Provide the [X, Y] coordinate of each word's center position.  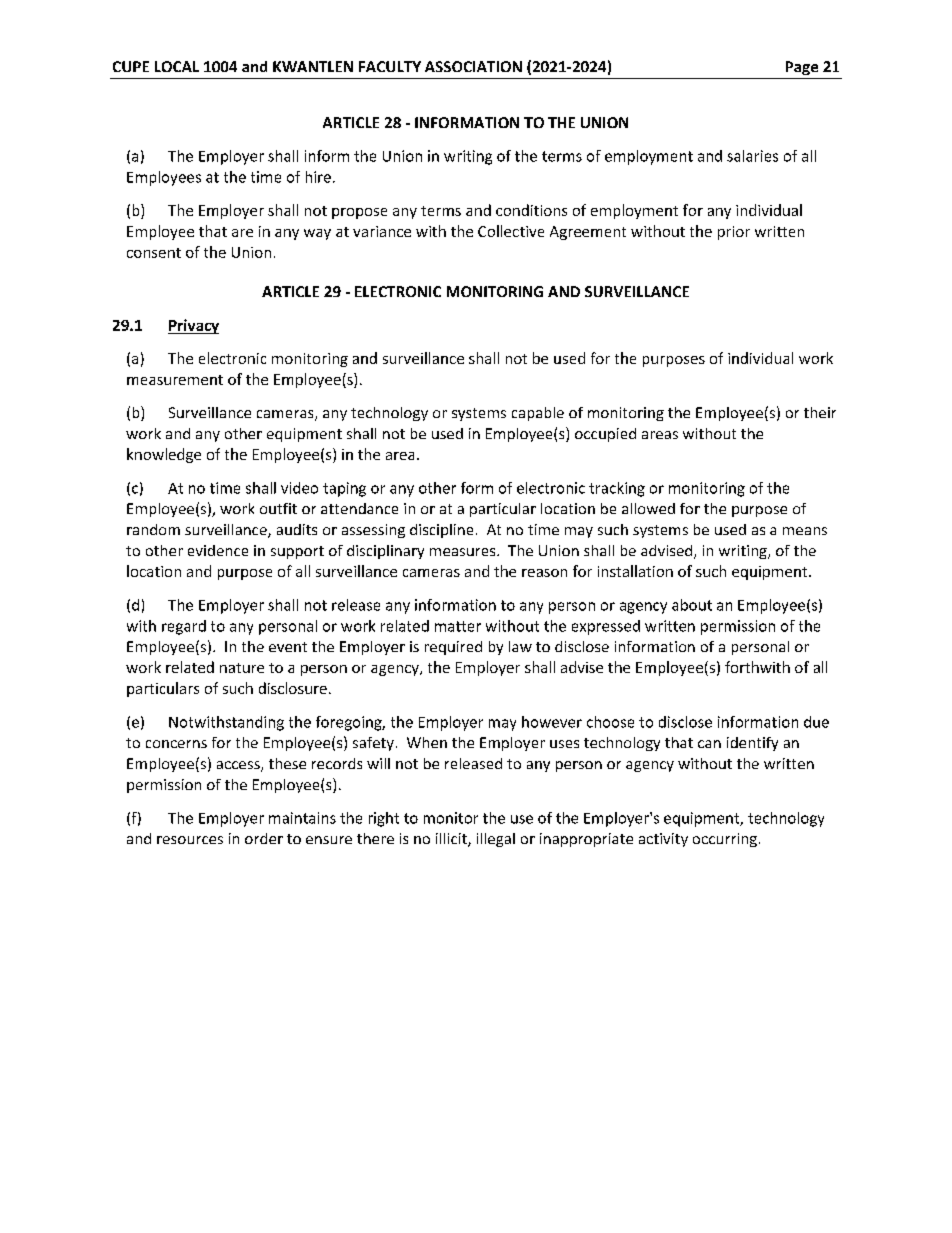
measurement [175, 380]
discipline [441, 531]
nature [242, 668]
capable [538, 414]
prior [734, 233]
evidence [218, 550]
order [264, 838]
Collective [511, 231]
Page [802, 68]
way [317, 234]
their [820, 412]
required [453, 648]
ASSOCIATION [473, 66]
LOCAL [177, 66]
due [816, 722]
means [805, 531]
